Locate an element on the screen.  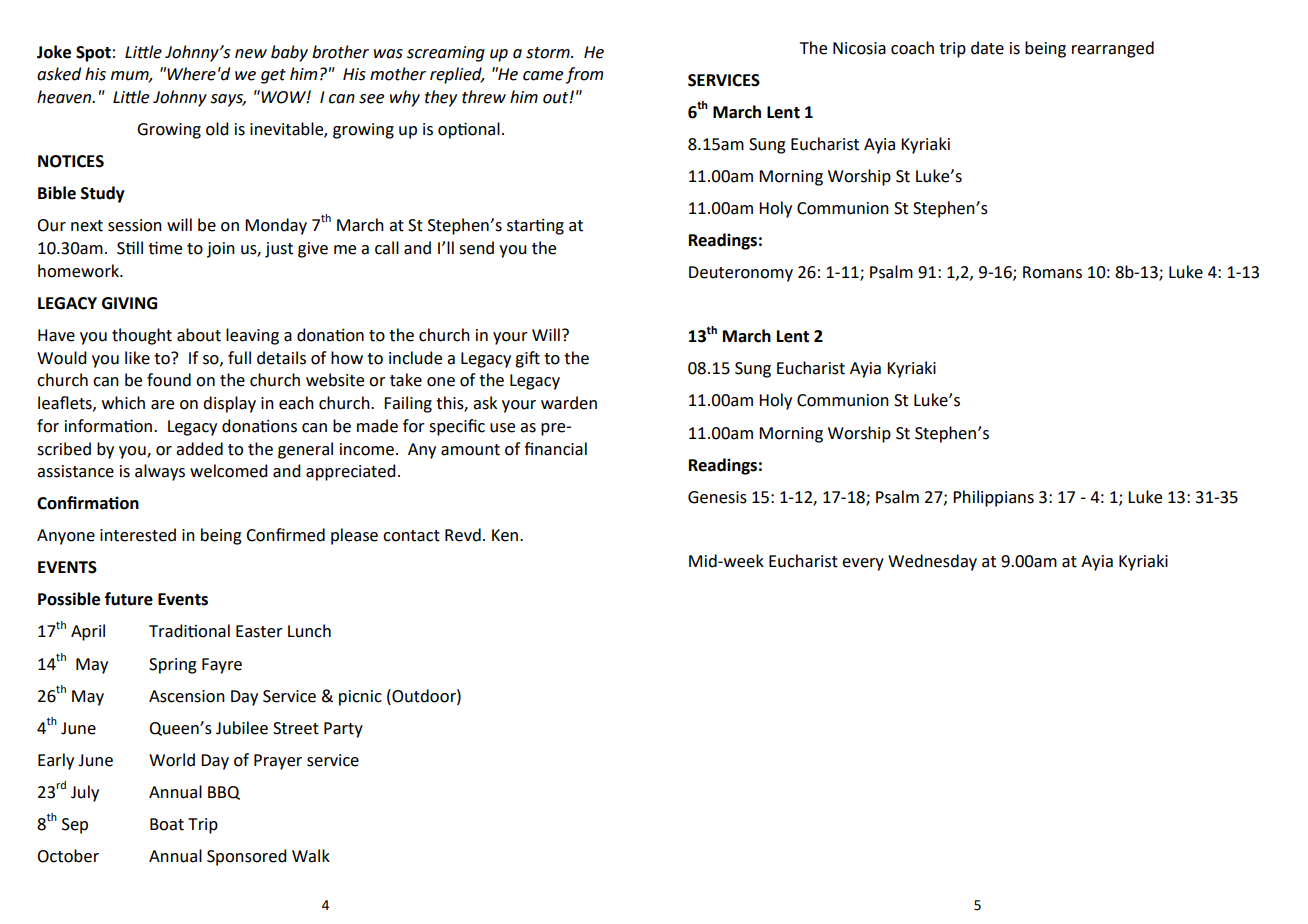
from is located at coordinates (584, 75).
